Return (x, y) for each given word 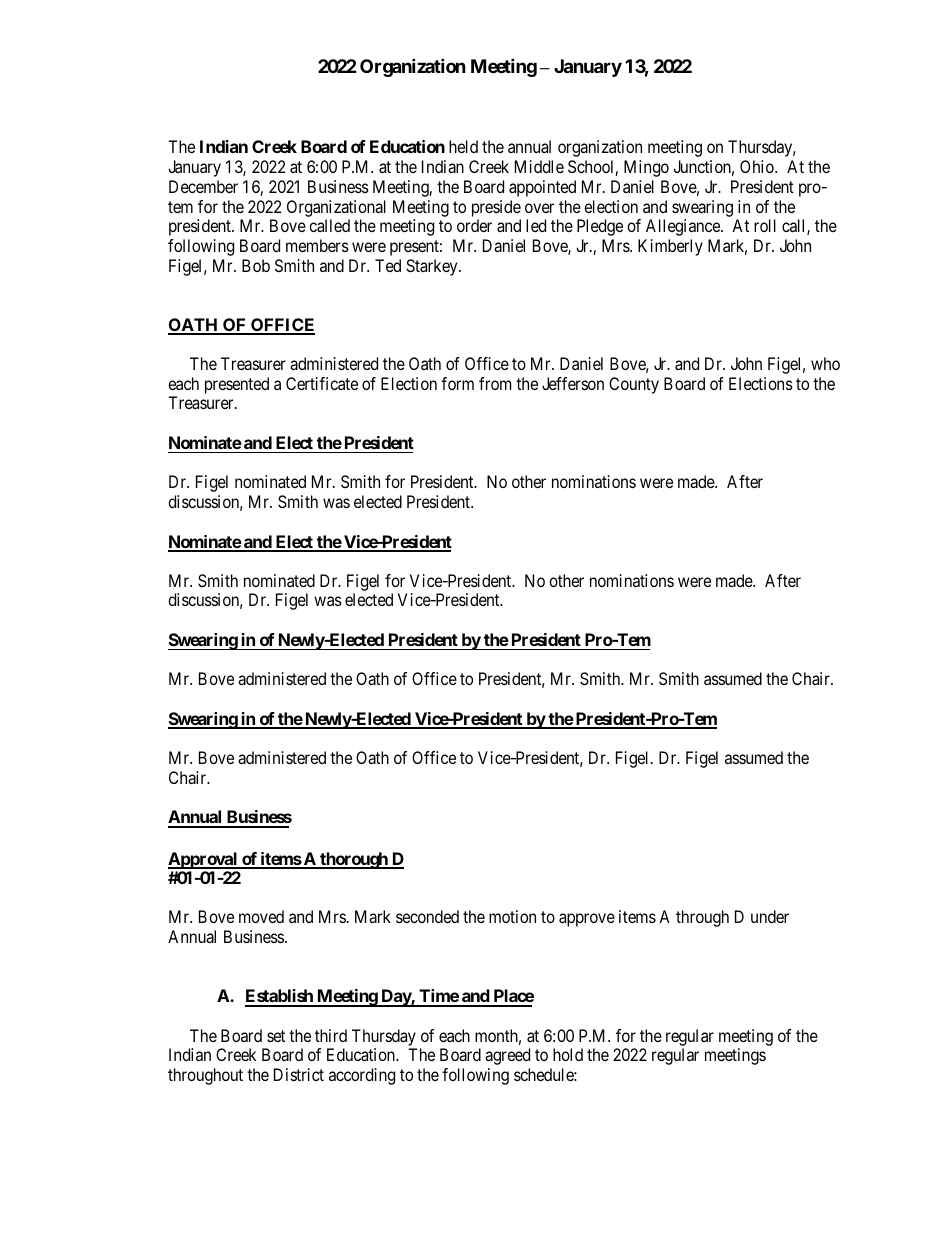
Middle (539, 166)
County (634, 385)
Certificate (322, 383)
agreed (507, 1056)
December (203, 186)
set (276, 1036)
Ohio (758, 166)
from (495, 383)
